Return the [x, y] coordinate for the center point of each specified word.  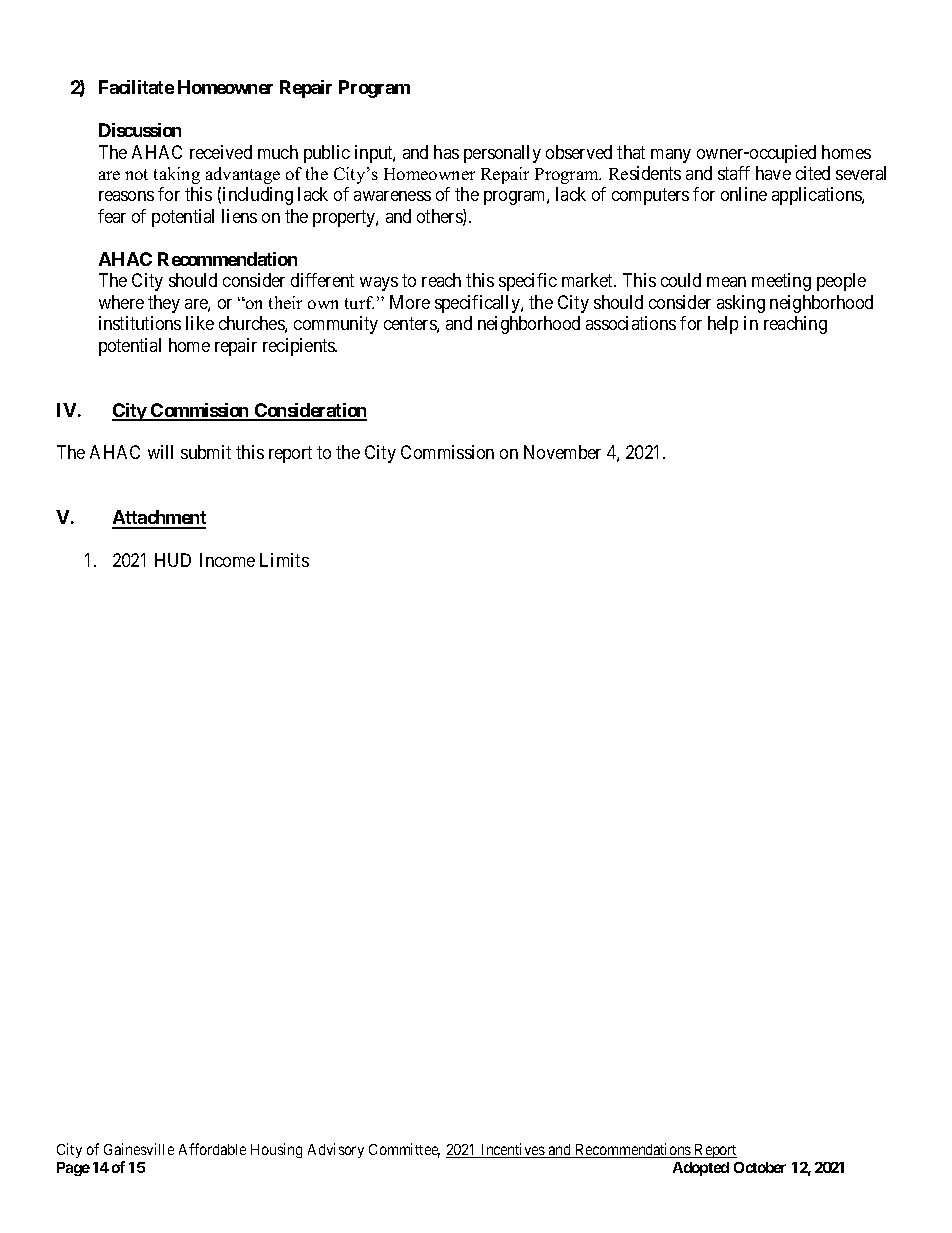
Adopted [701, 1169]
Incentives [513, 1150]
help [723, 325]
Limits [284, 560]
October [760, 1167]
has [446, 152]
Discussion [140, 130]
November [562, 452]
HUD [173, 560]
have [773, 173]
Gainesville [139, 1149]
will [160, 452]
